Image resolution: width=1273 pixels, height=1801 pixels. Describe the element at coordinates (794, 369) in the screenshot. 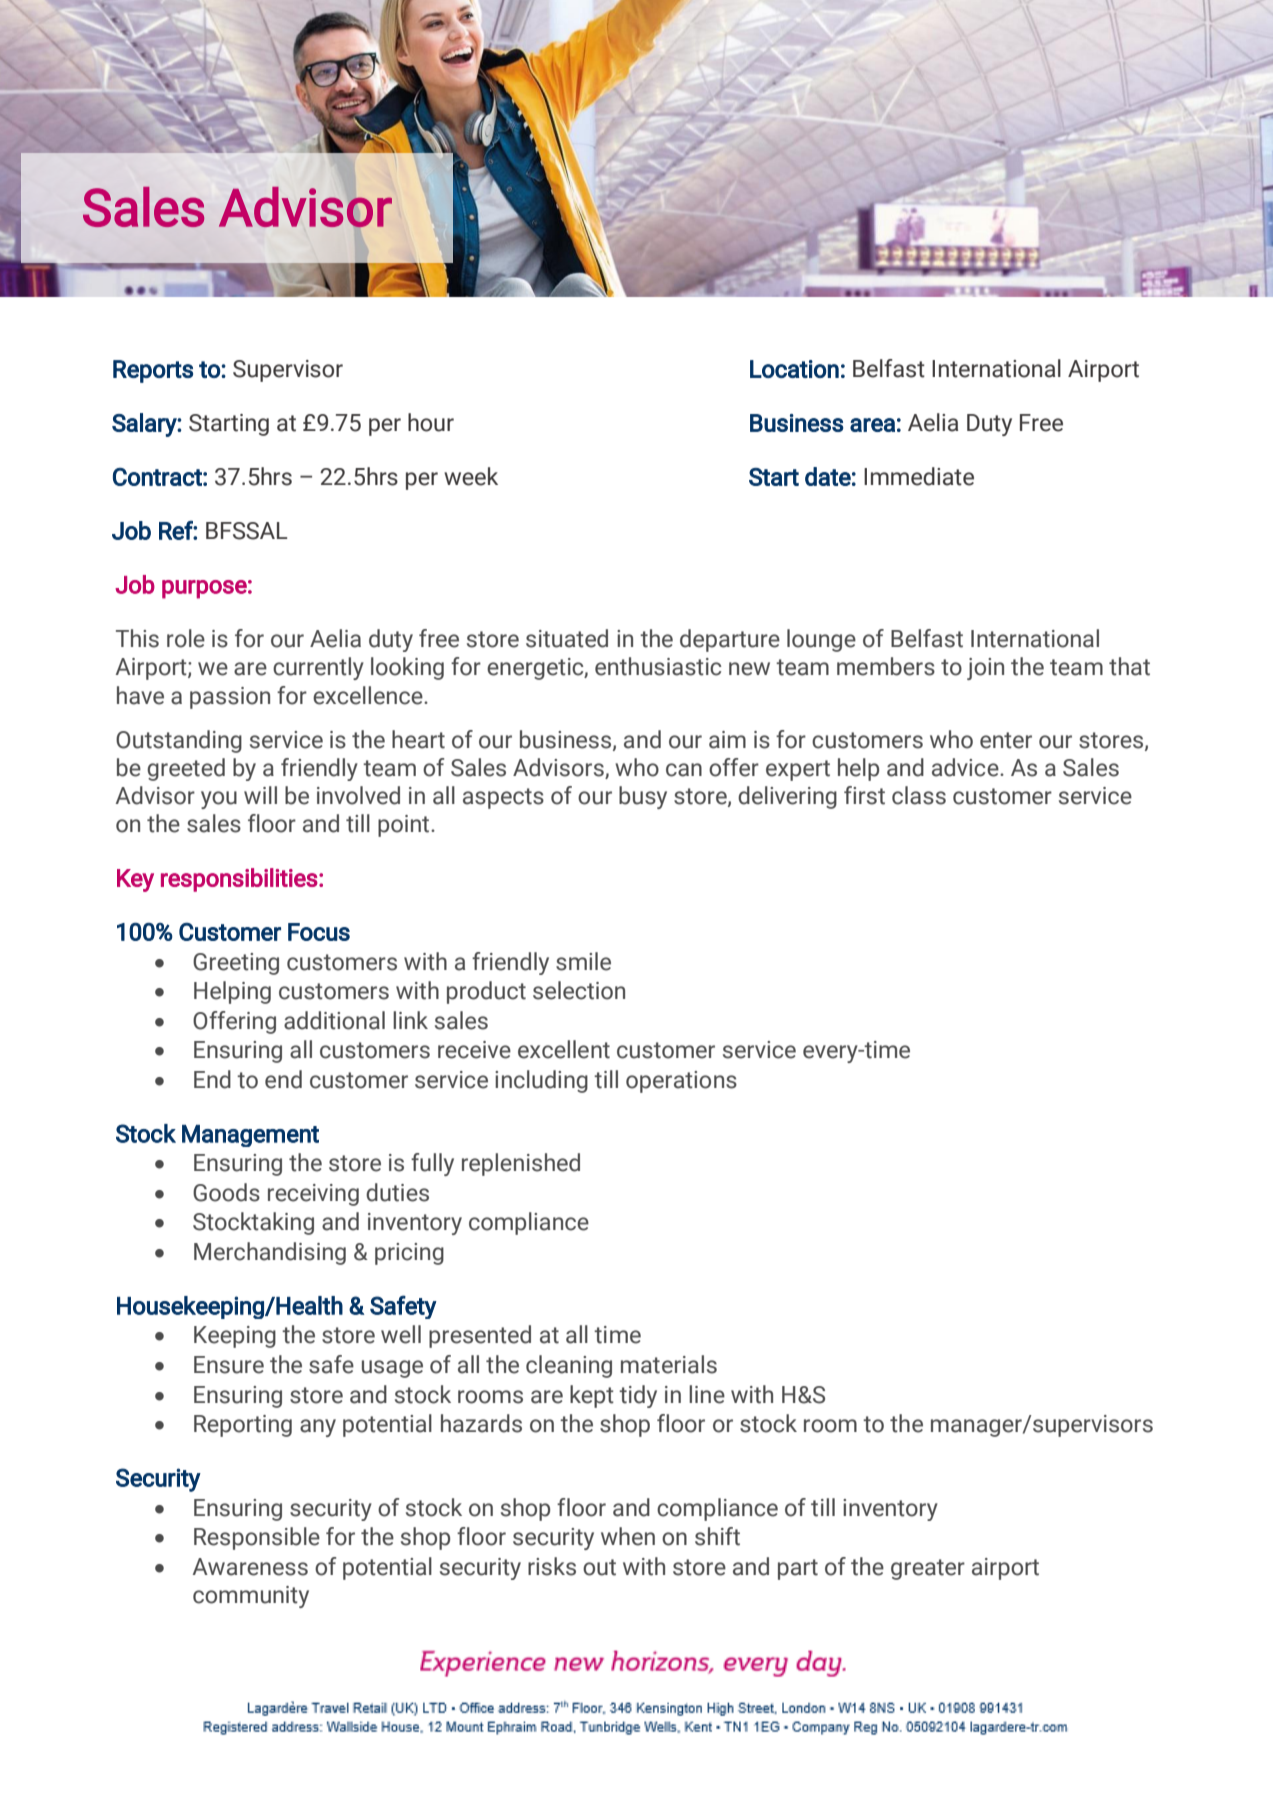

I see `Location` at that location.
